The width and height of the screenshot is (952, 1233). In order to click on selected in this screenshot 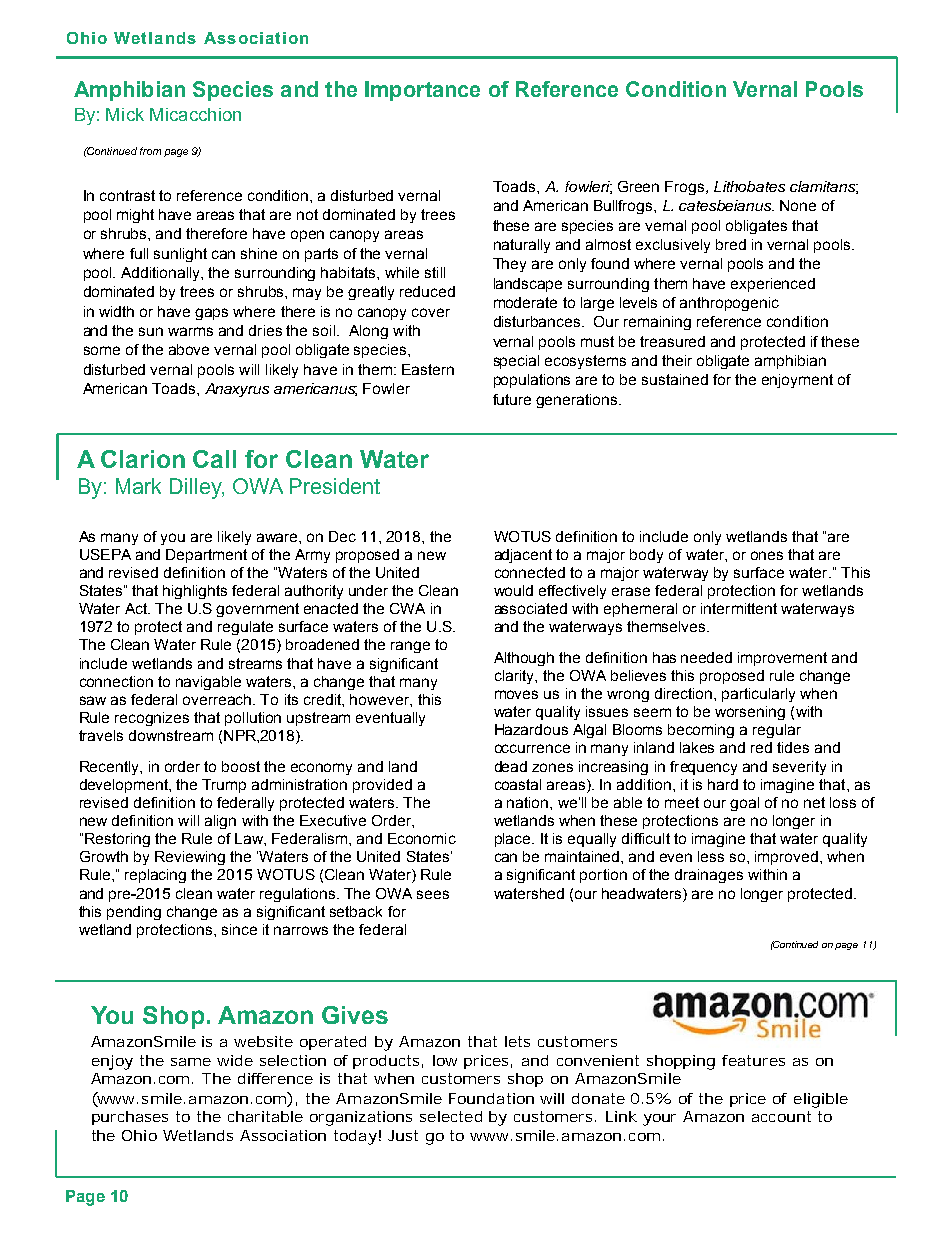, I will do `click(451, 1116)`.
